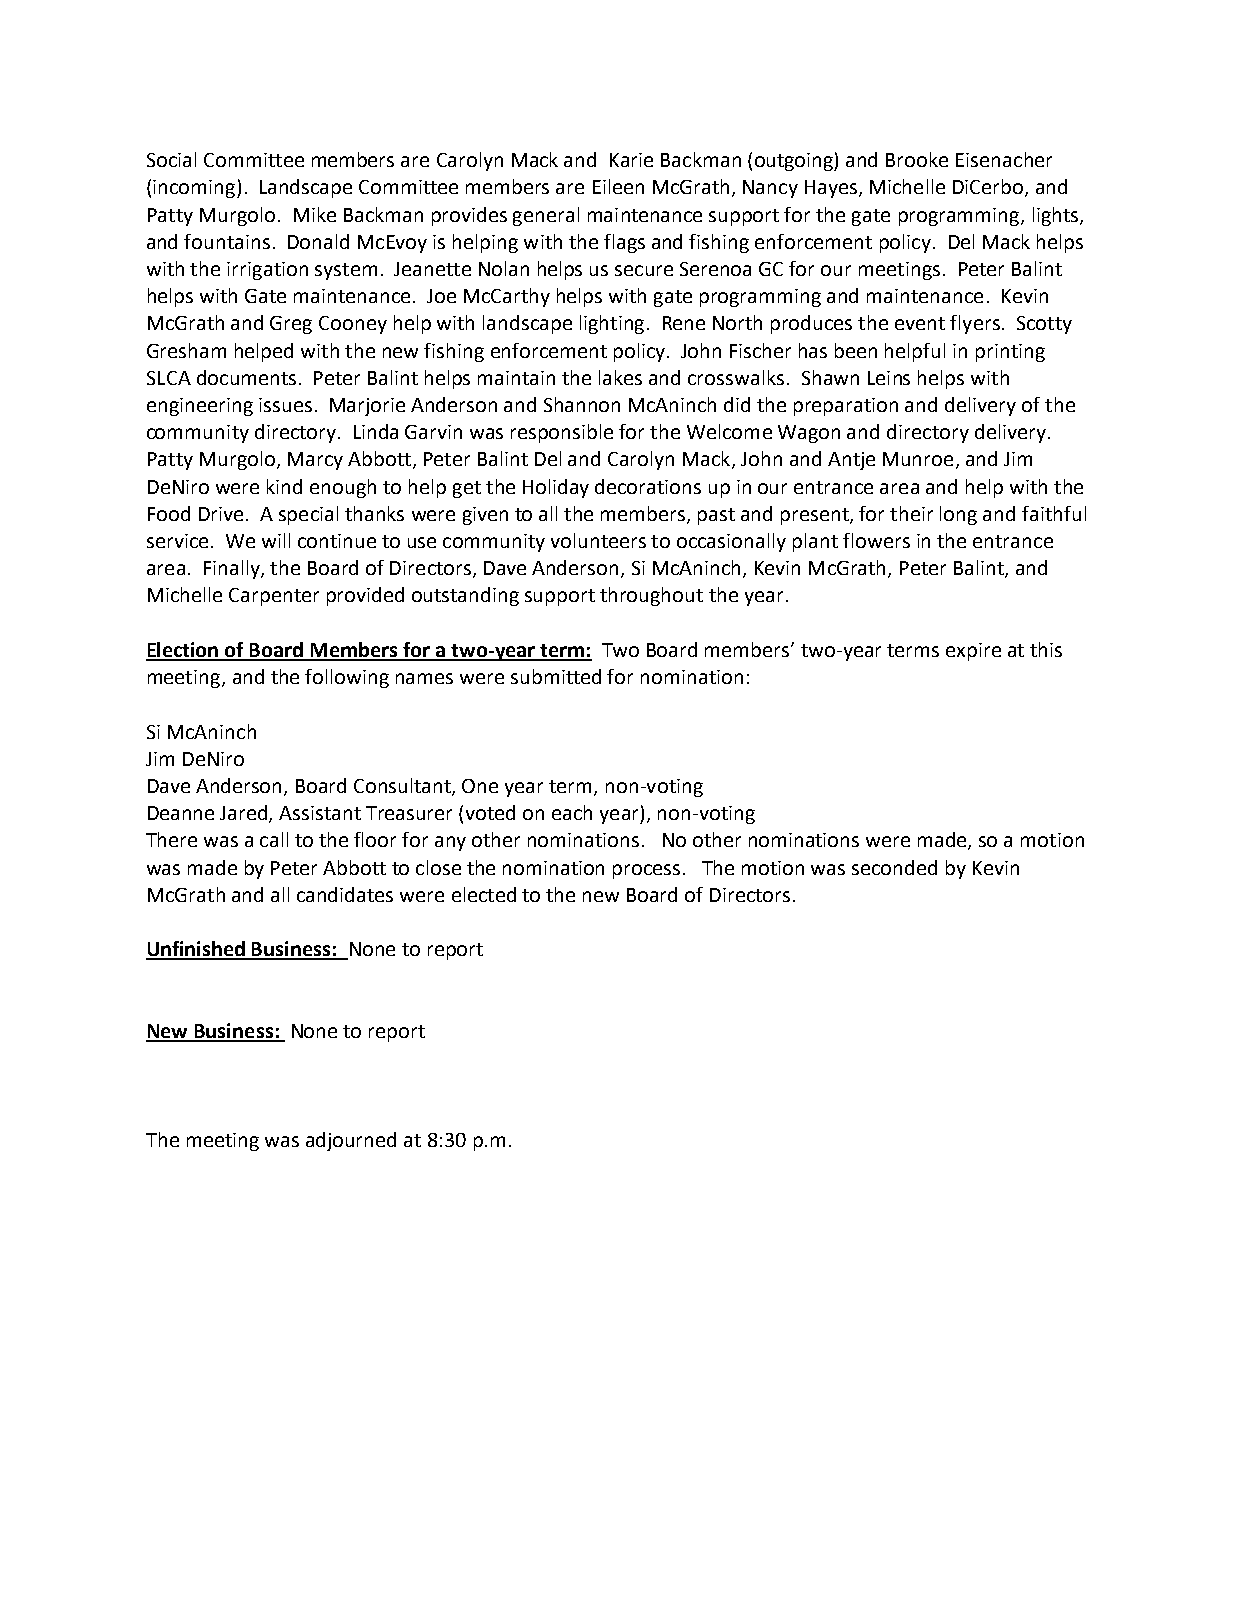 The width and height of the image is (1240, 1605). What do you see at coordinates (276, 540) in the image?
I see `will` at bounding box center [276, 540].
